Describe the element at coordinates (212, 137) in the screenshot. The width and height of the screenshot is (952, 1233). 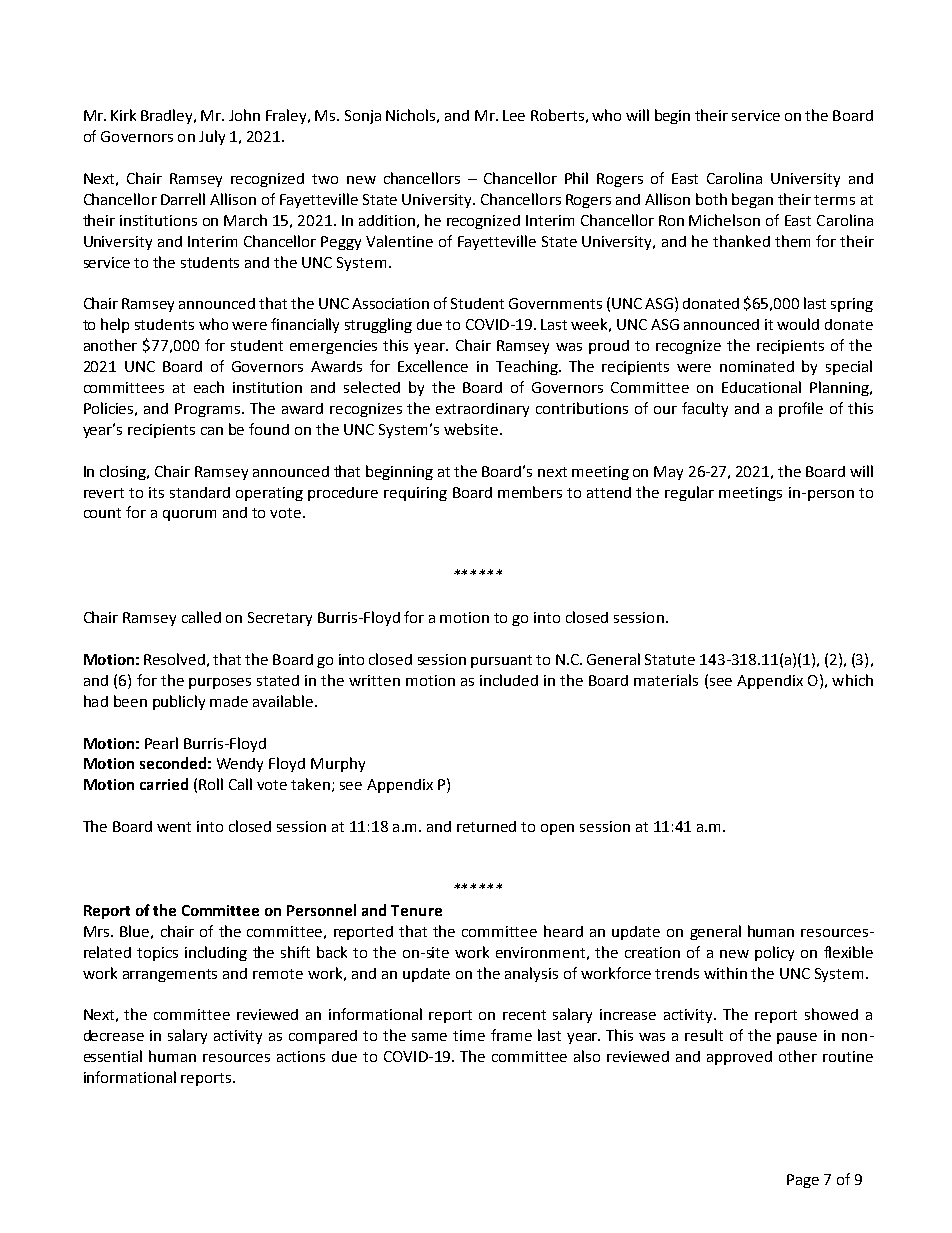
I see `July` at that location.
